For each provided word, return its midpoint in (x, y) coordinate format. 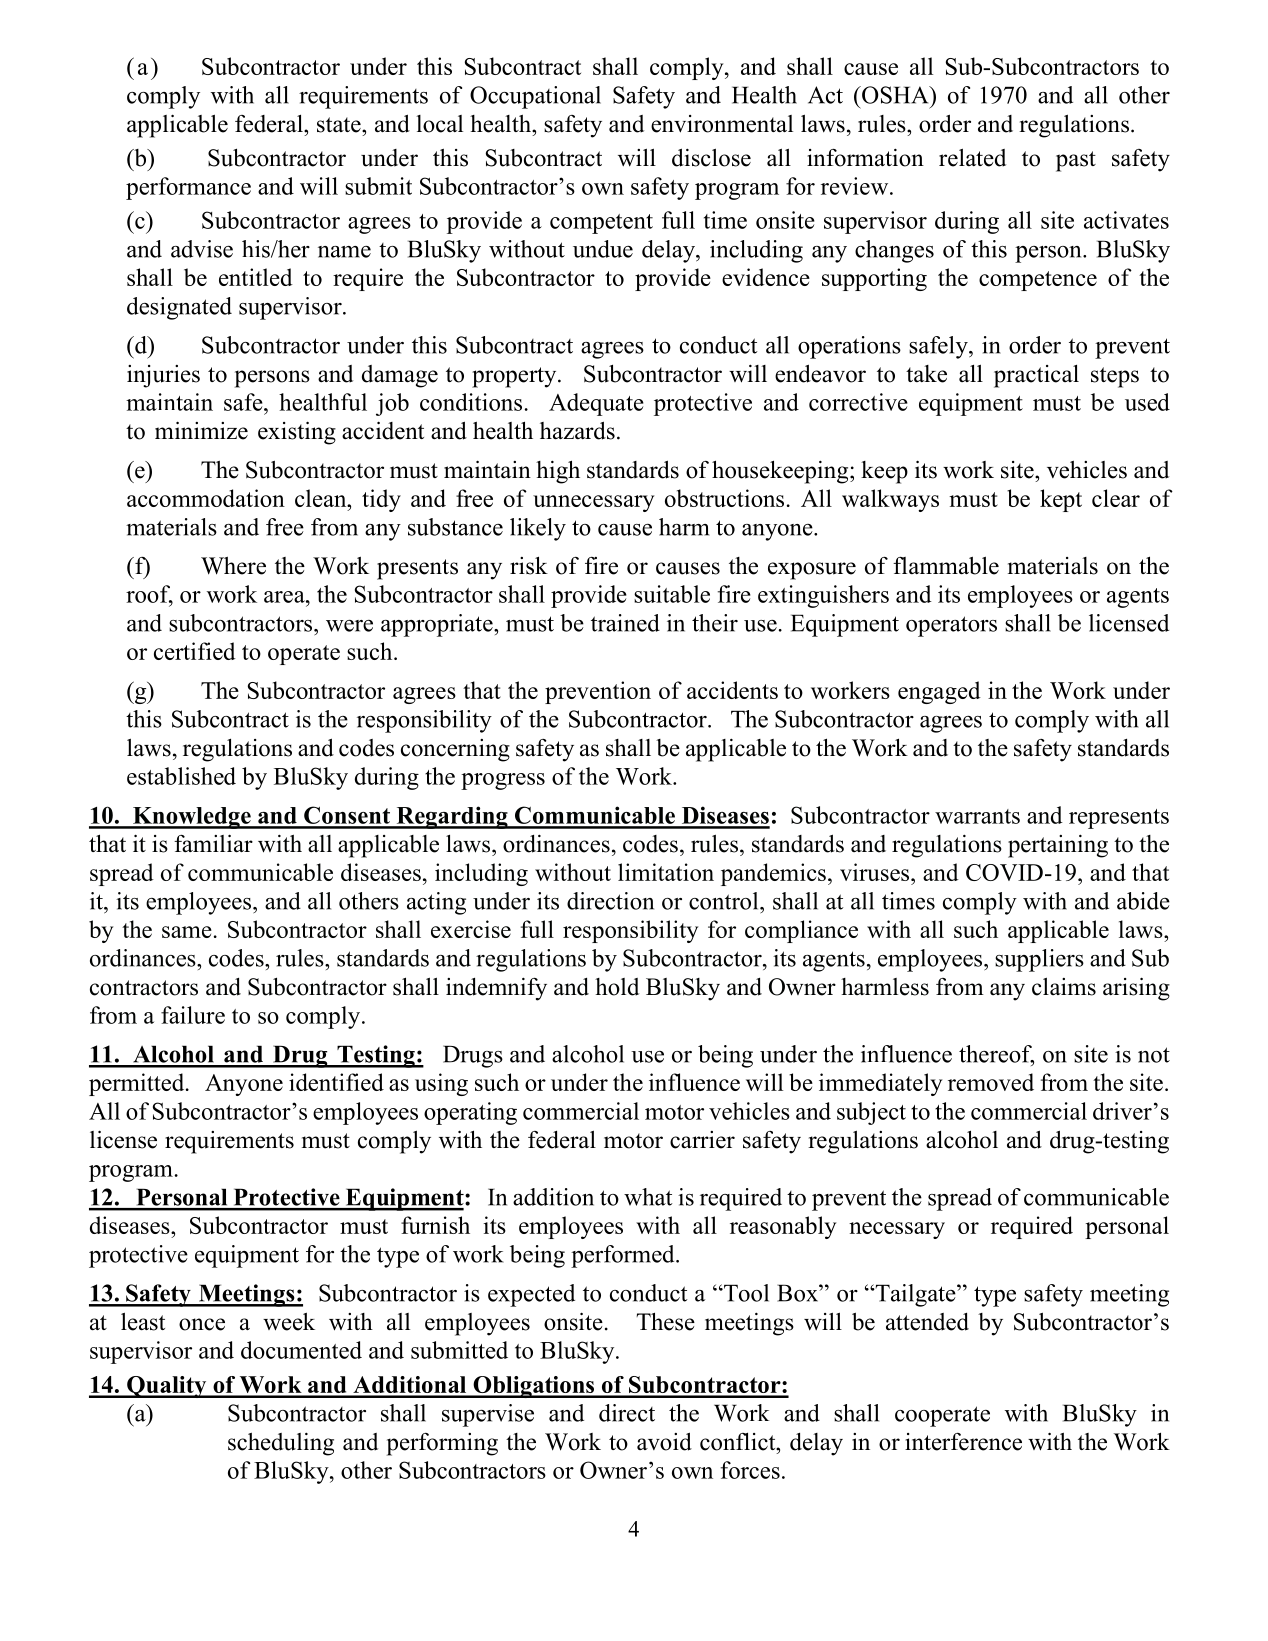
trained (625, 623)
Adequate (596, 404)
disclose (711, 157)
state (340, 125)
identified (336, 1082)
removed (991, 1082)
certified (195, 651)
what (648, 1197)
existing (297, 433)
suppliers (1039, 960)
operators (951, 626)
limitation (666, 872)
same (187, 932)
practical (1036, 376)
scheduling (281, 1444)
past (1076, 161)
